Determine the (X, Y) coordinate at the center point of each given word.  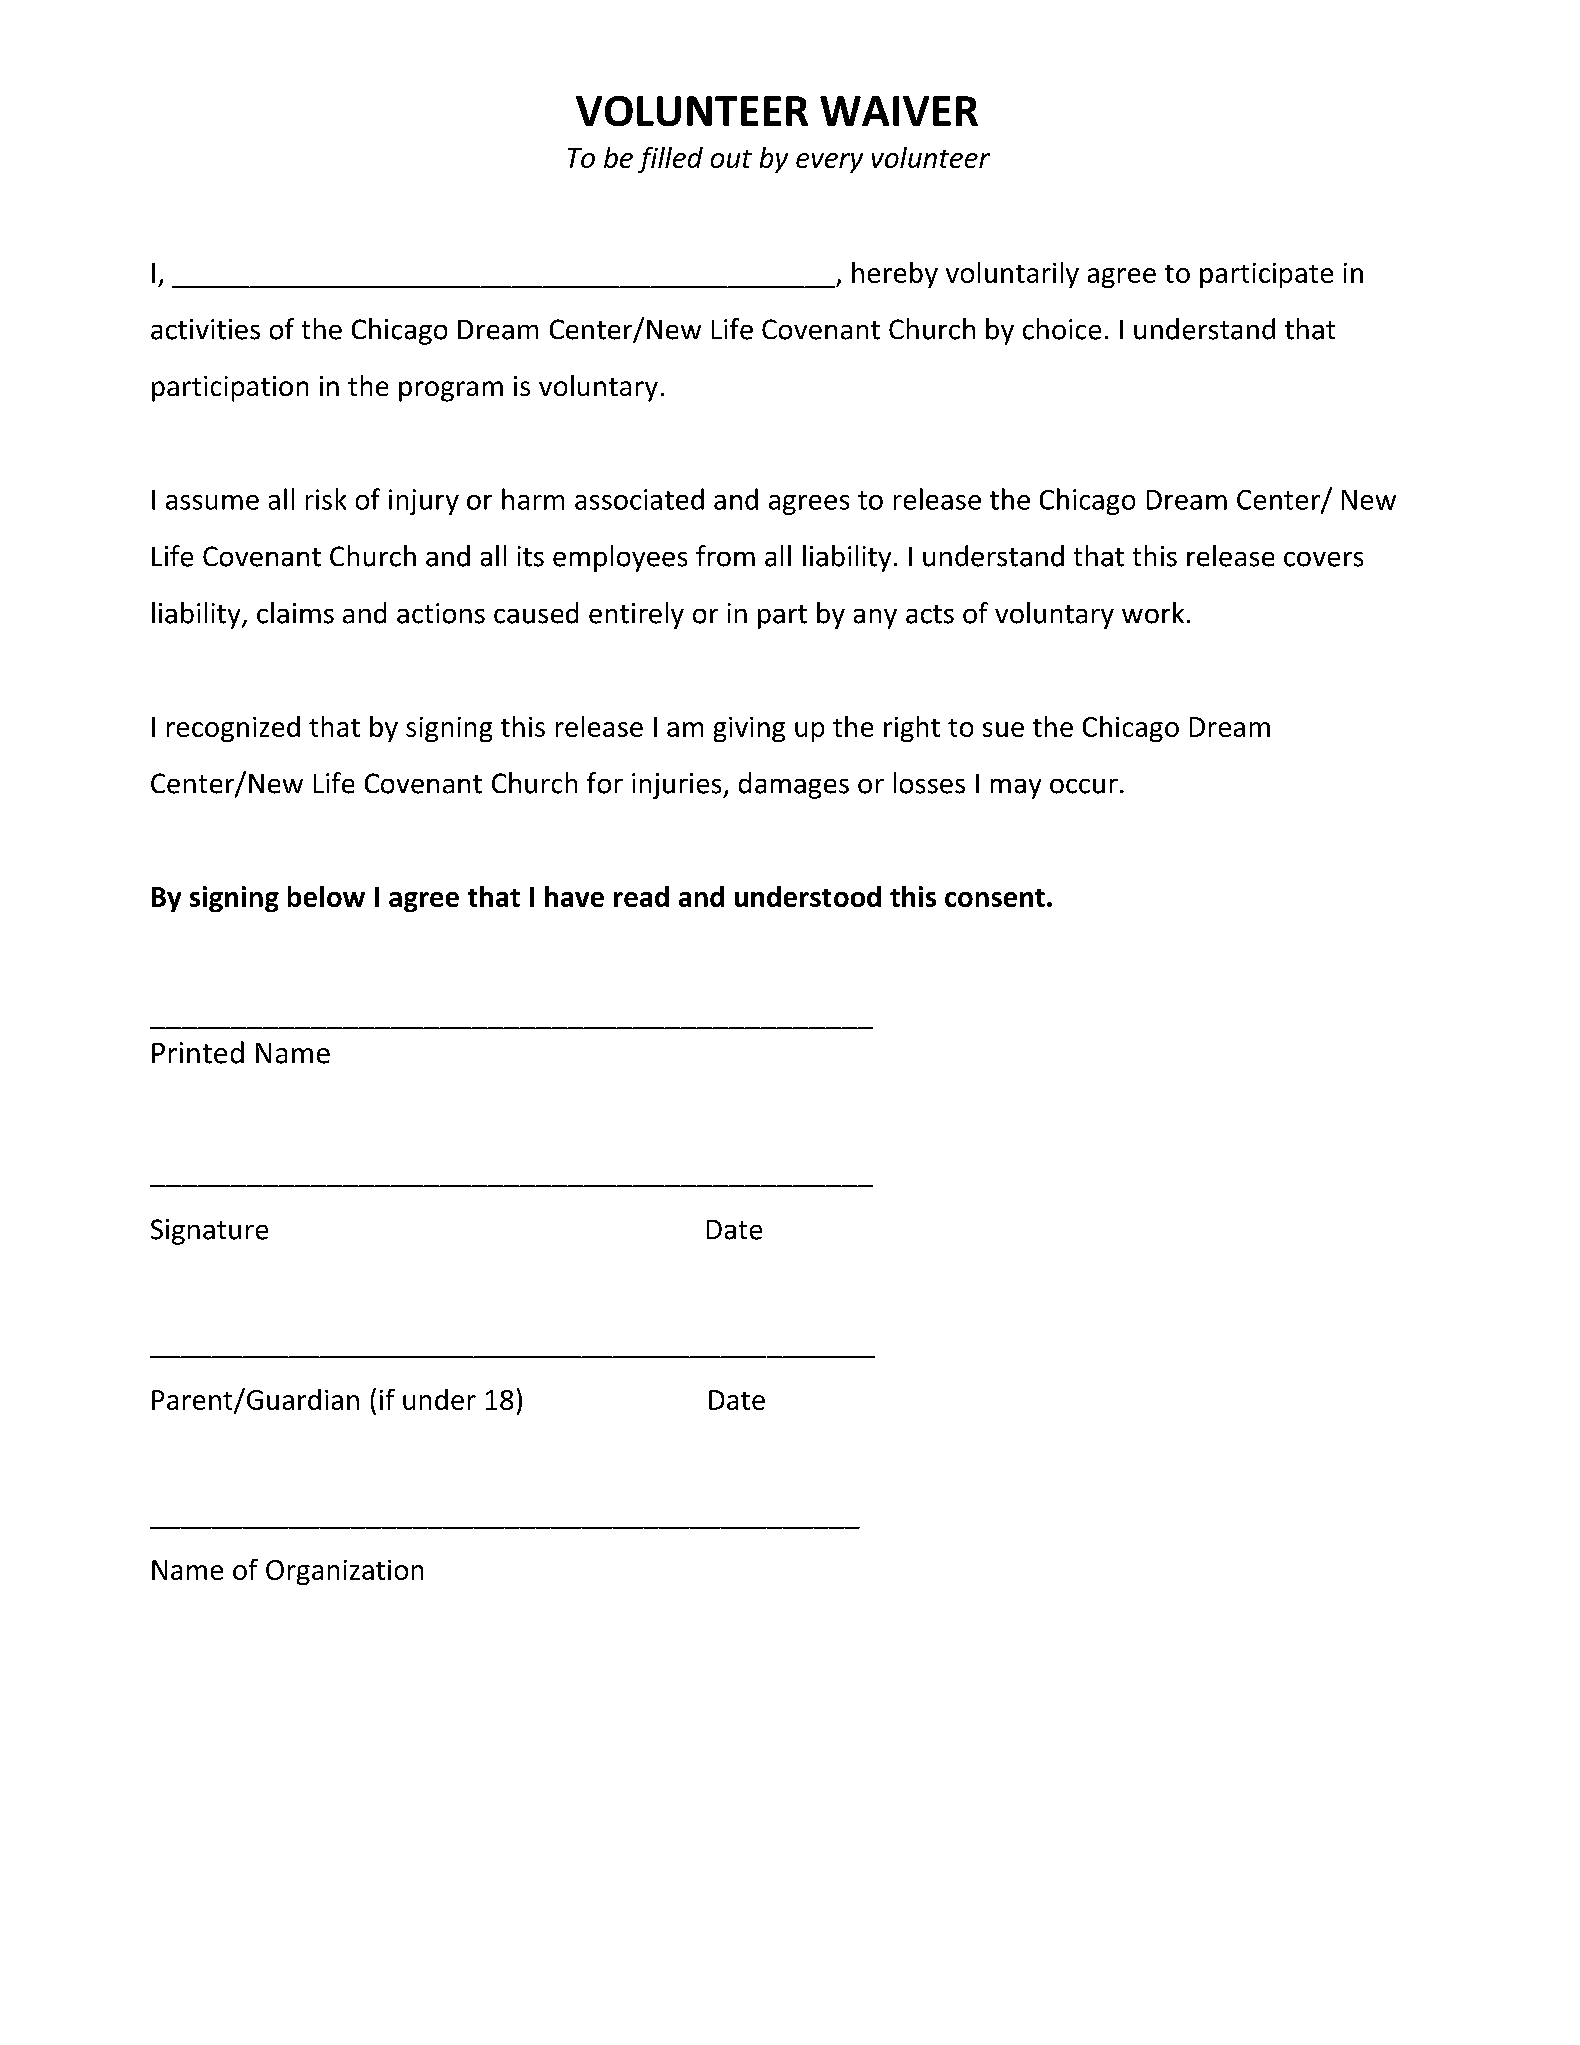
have (574, 896)
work (1153, 613)
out (731, 159)
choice (1062, 329)
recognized (233, 729)
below (326, 896)
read (641, 896)
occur (1084, 786)
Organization (344, 1572)
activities (205, 329)
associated (639, 499)
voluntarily (1012, 275)
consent (995, 898)
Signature (209, 1232)
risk (326, 499)
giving (749, 729)
